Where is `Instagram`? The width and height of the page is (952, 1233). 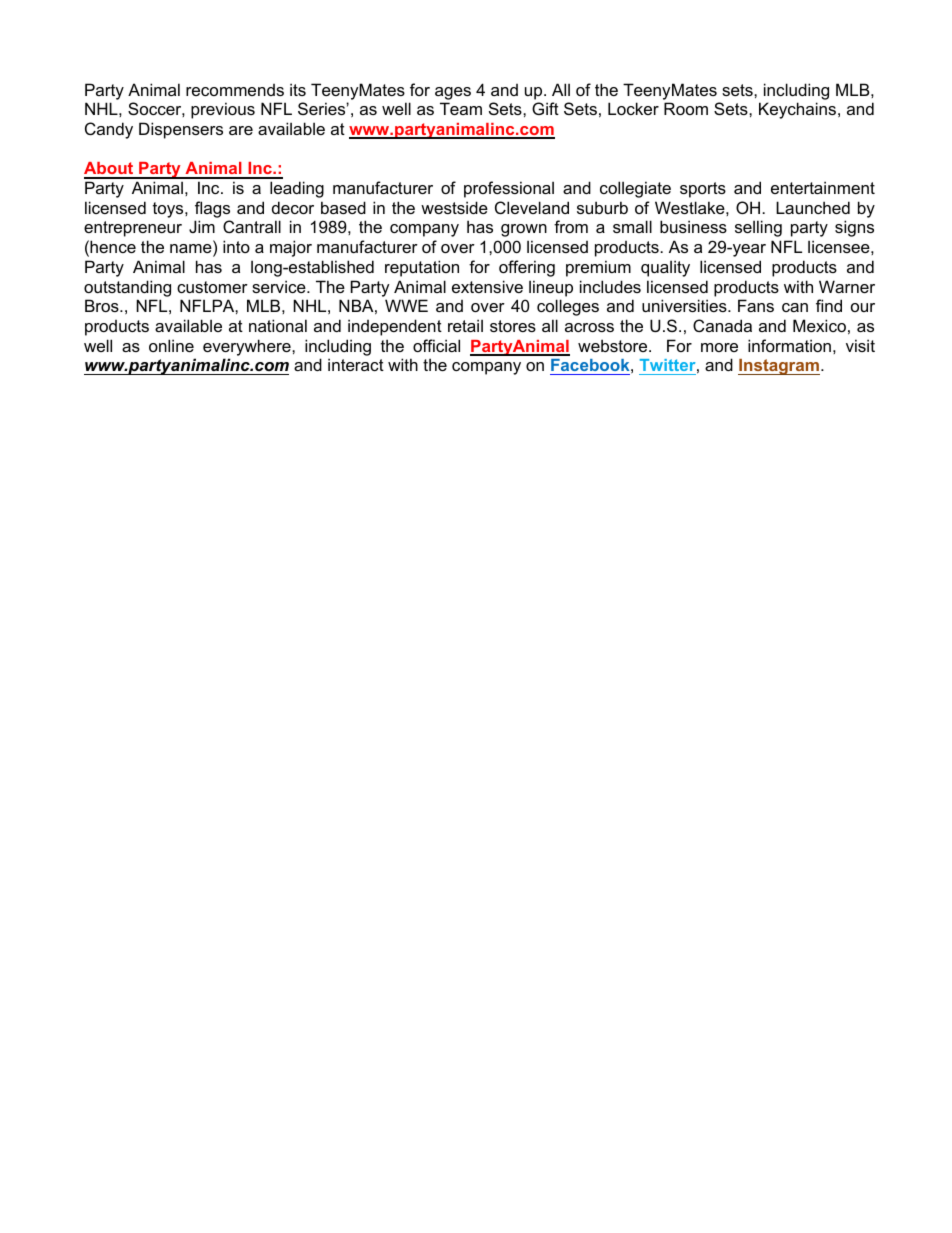 Instagram is located at coordinates (779, 367).
